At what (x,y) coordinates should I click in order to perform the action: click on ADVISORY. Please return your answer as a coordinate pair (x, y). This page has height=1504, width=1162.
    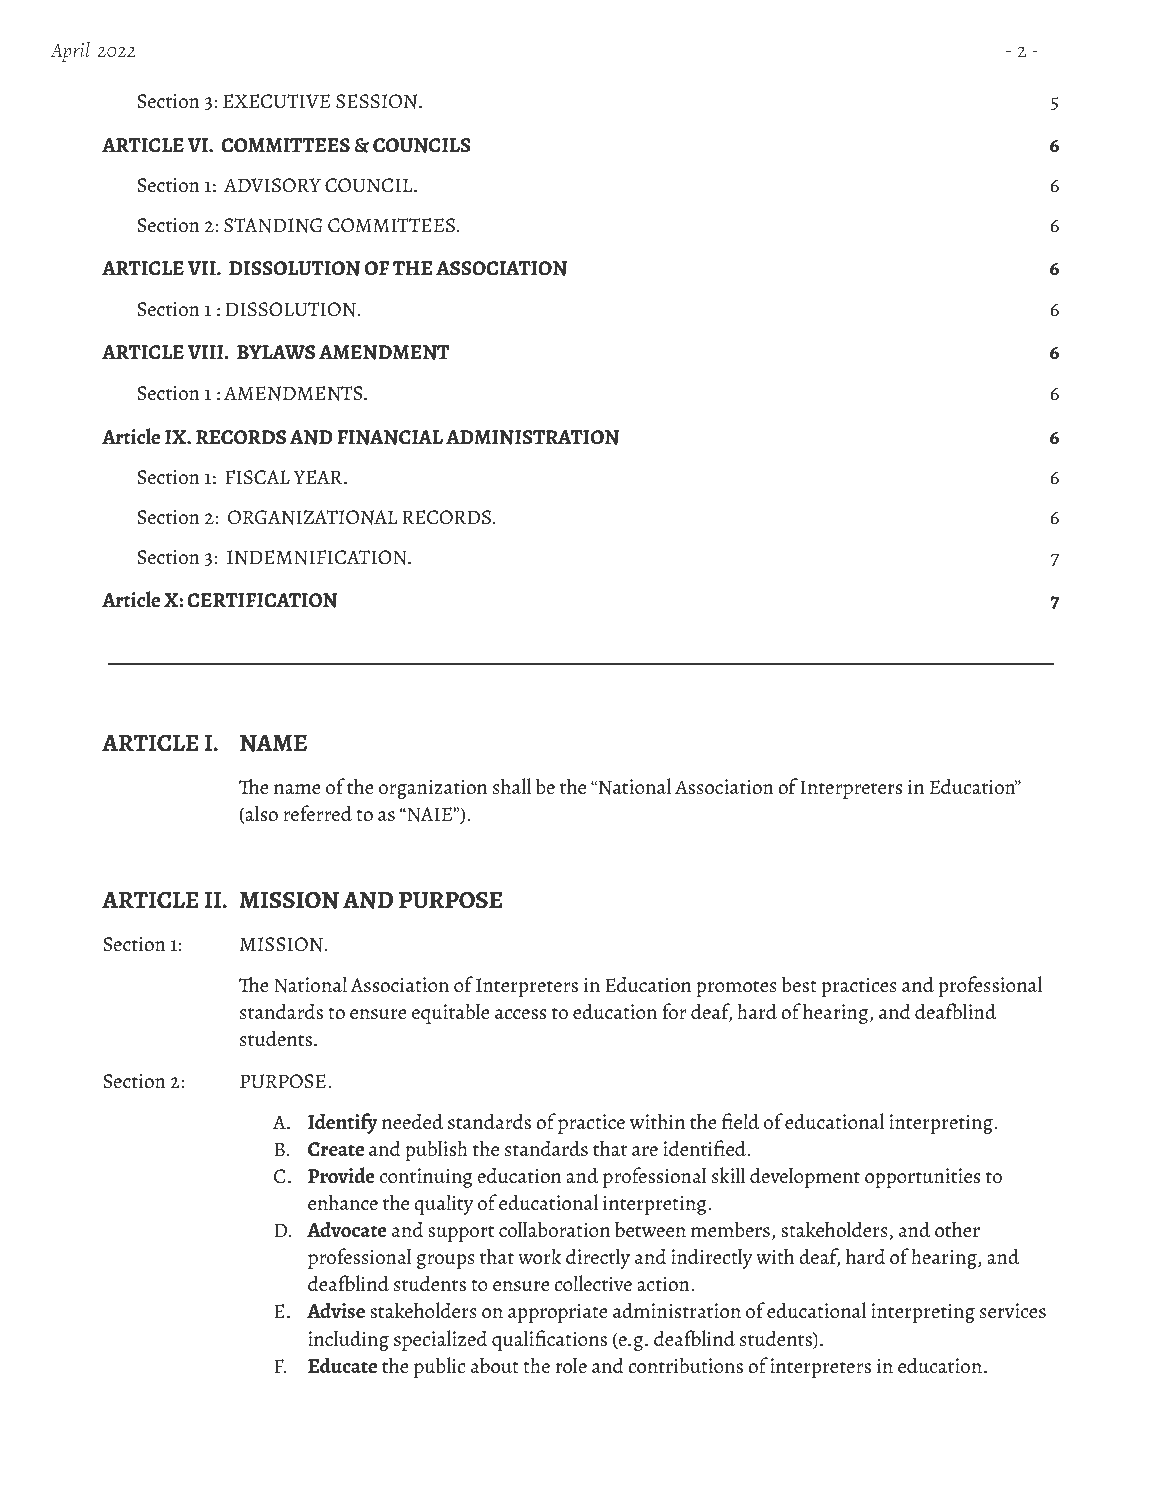
    Looking at the image, I should click on (272, 185).
